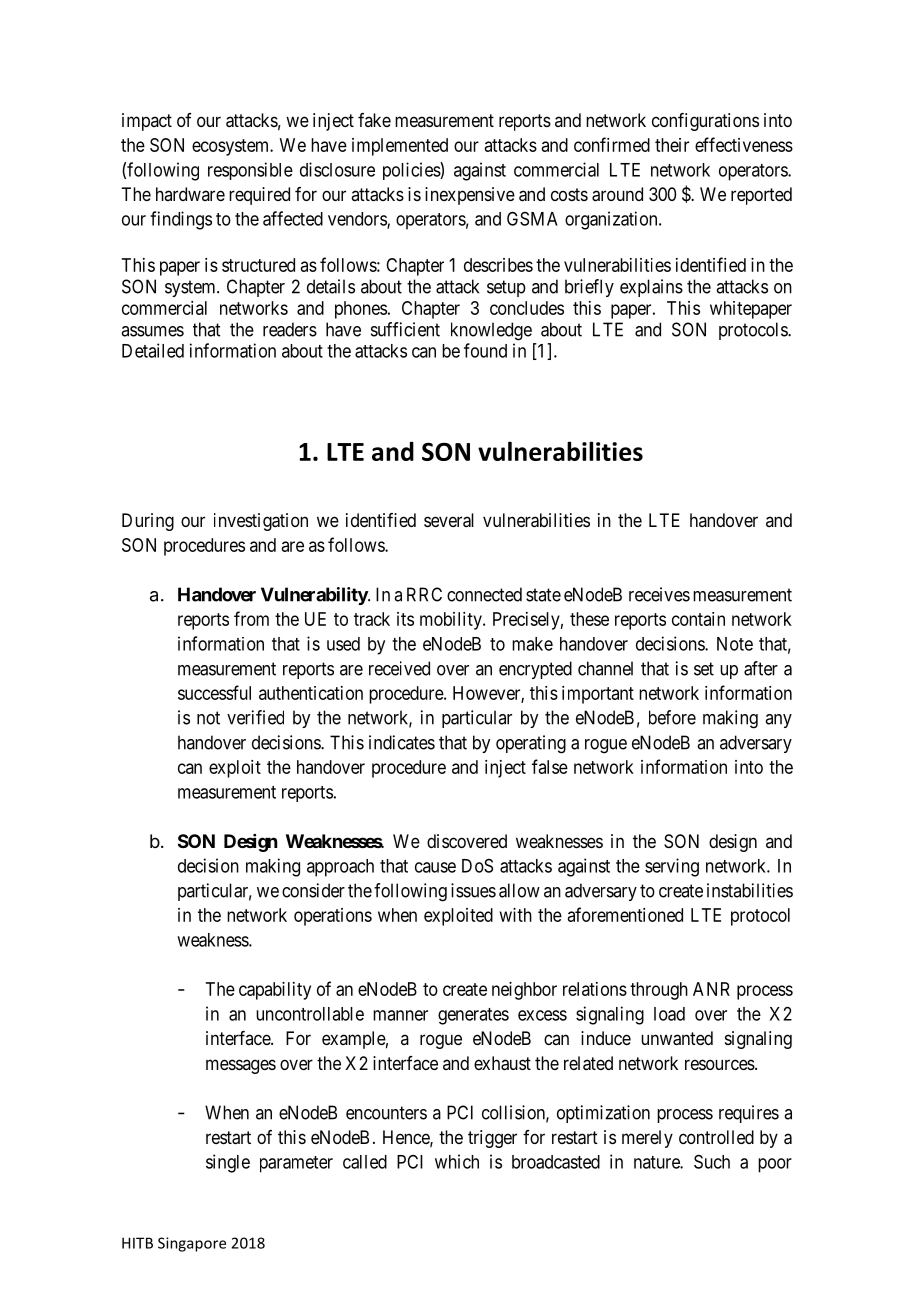  I want to click on received, so click(399, 668).
